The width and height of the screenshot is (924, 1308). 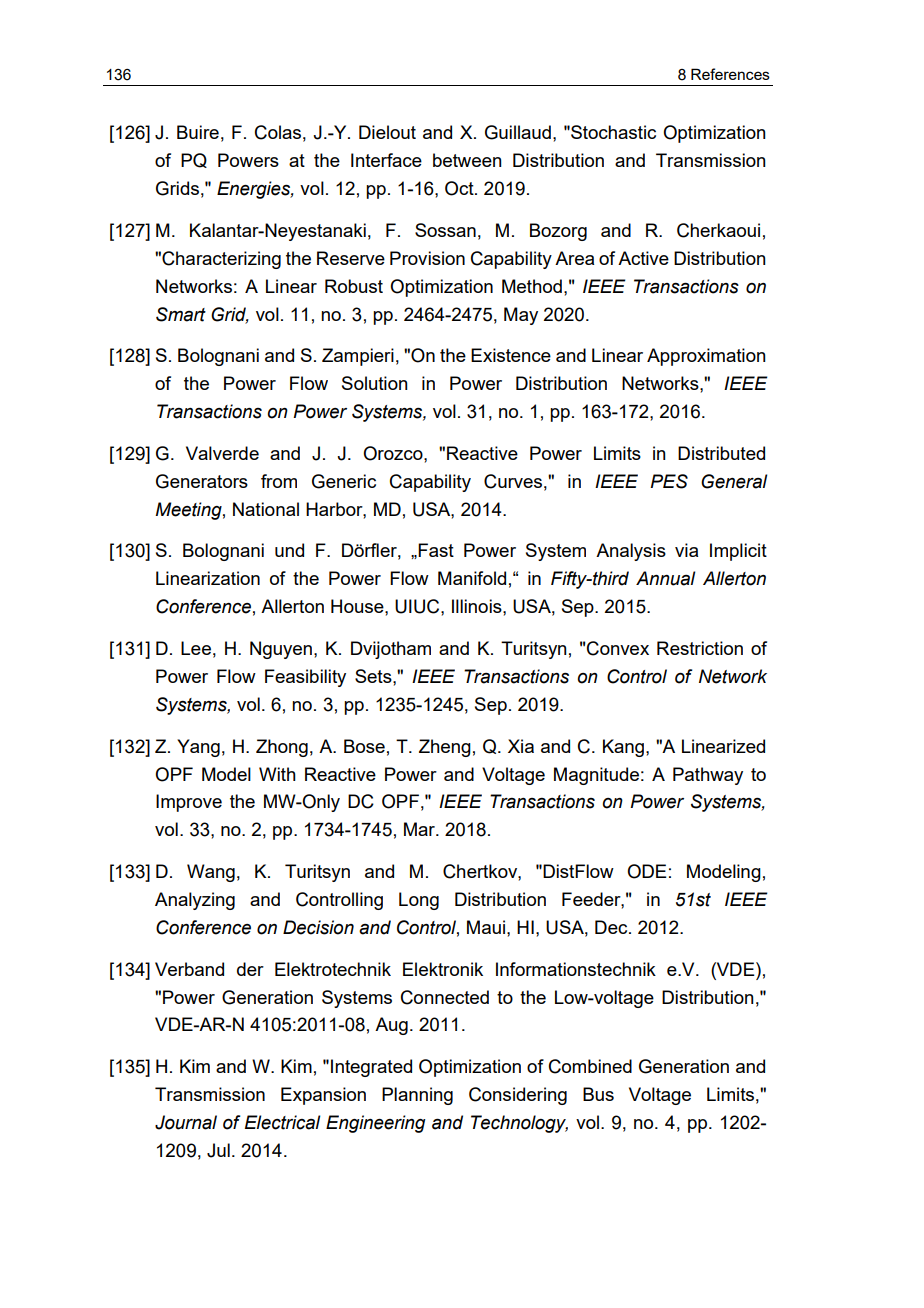 What do you see at coordinates (511, 355) in the screenshot?
I see `Existence` at bounding box center [511, 355].
